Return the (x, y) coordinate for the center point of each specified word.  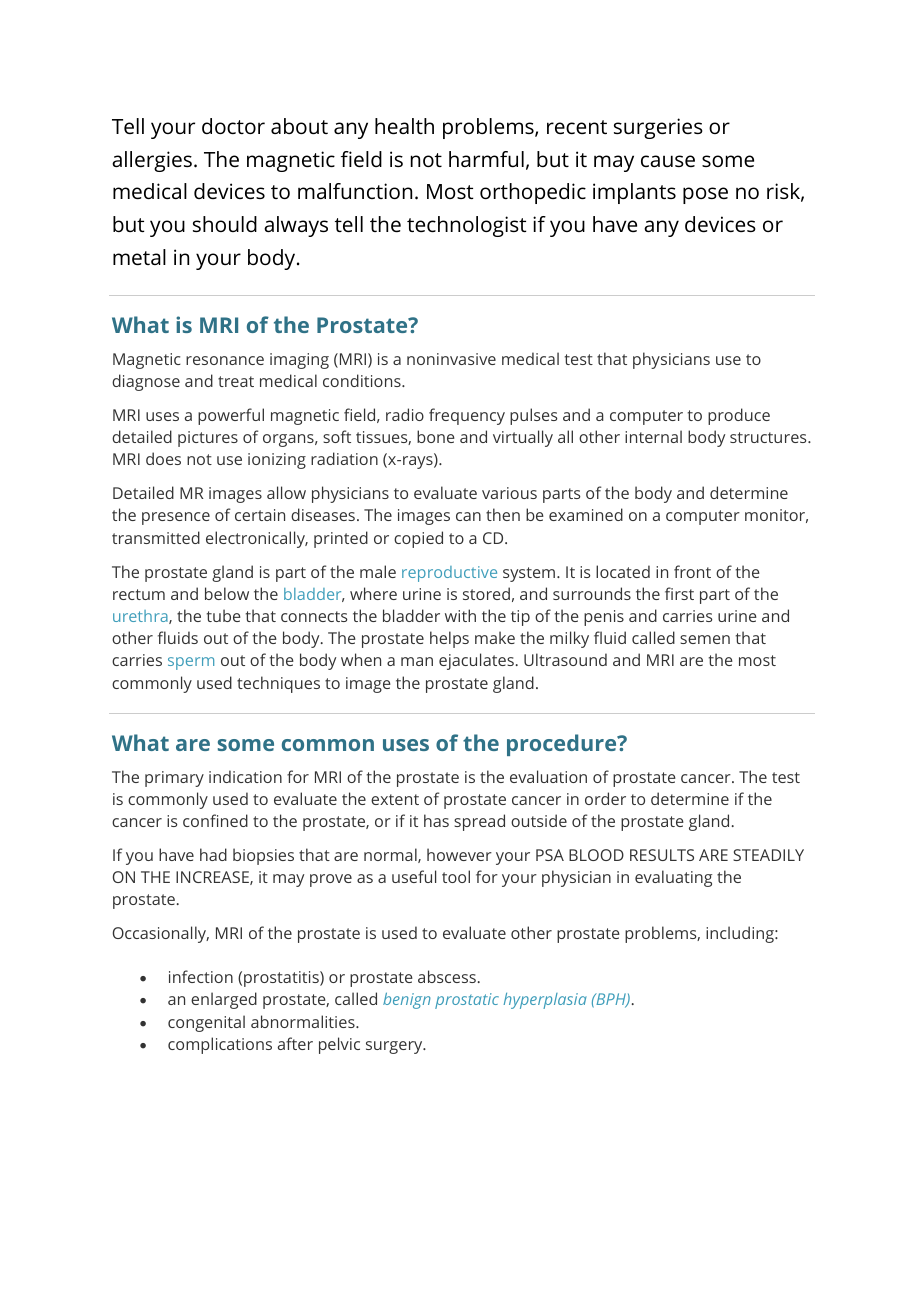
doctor (233, 126)
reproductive (449, 574)
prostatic (467, 1001)
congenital (206, 1023)
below (227, 593)
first (679, 593)
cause (668, 161)
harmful (486, 159)
